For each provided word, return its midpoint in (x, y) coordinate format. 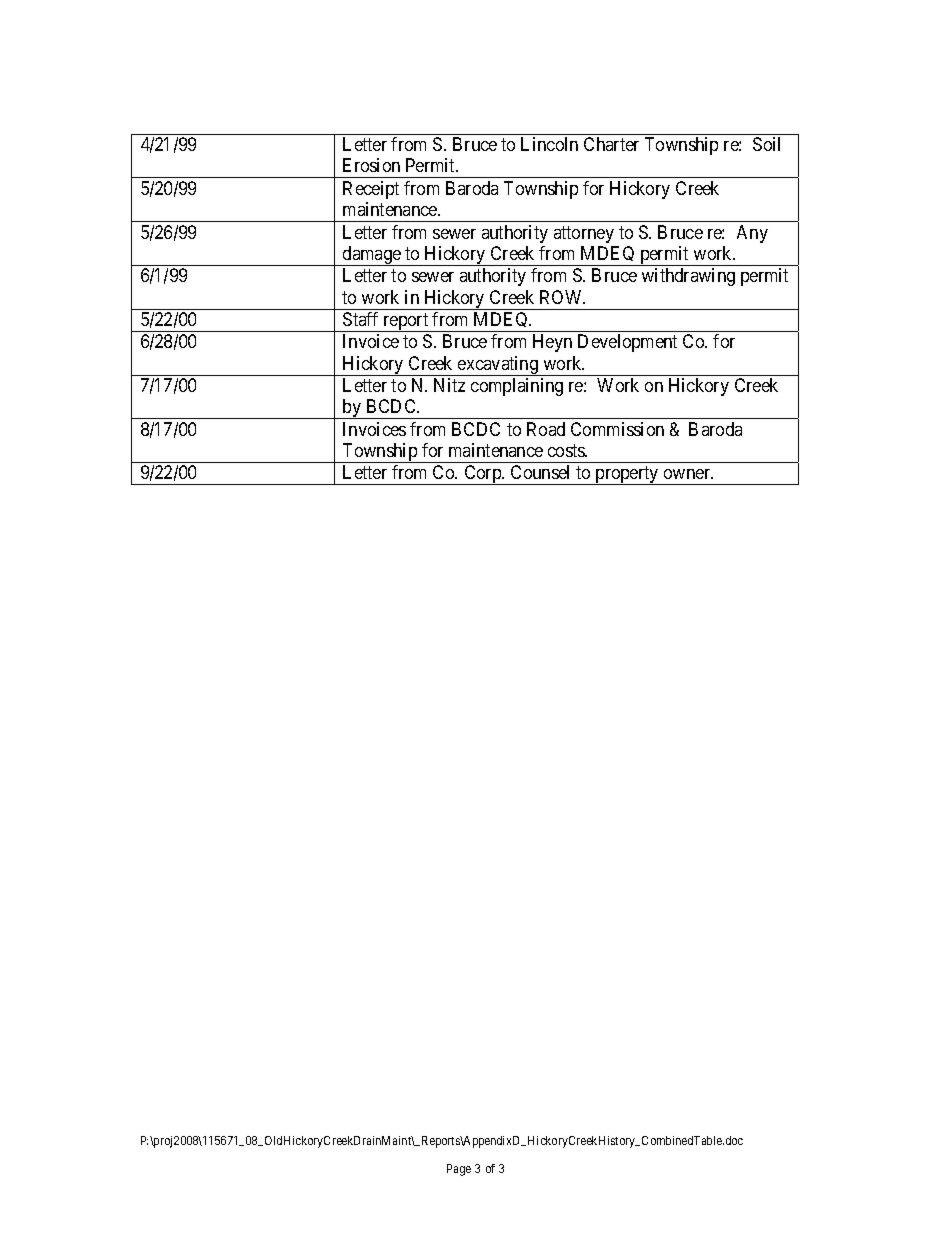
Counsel (540, 472)
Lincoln (549, 144)
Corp (482, 475)
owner (688, 474)
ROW (562, 297)
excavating (498, 366)
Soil (766, 144)
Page (459, 1170)
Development (627, 343)
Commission (617, 429)
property (627, 476)
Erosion (371, 165)
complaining (517, 387)
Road (546, 429)
